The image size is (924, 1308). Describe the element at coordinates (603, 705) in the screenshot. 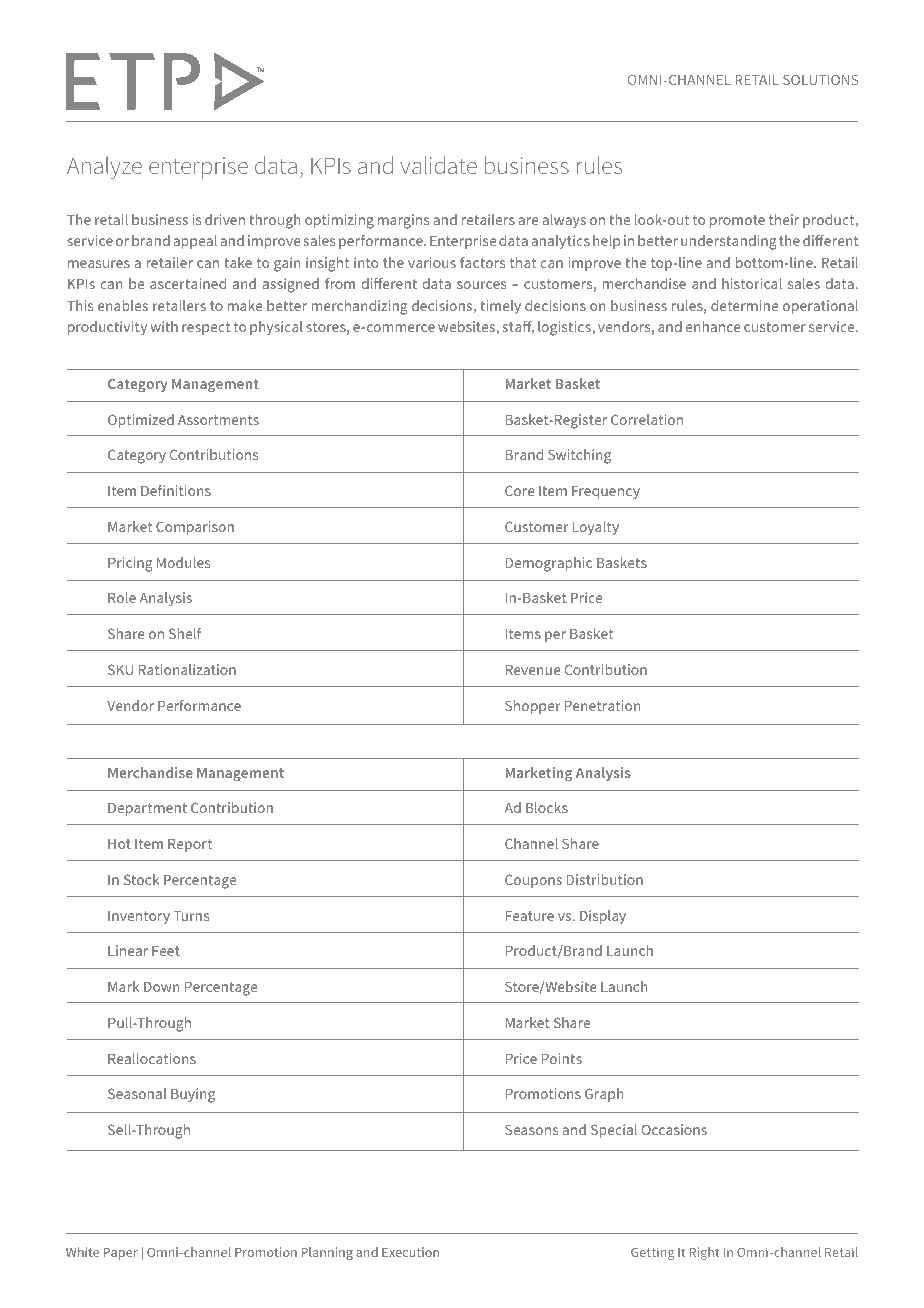

I see `Penetration` at that location.
